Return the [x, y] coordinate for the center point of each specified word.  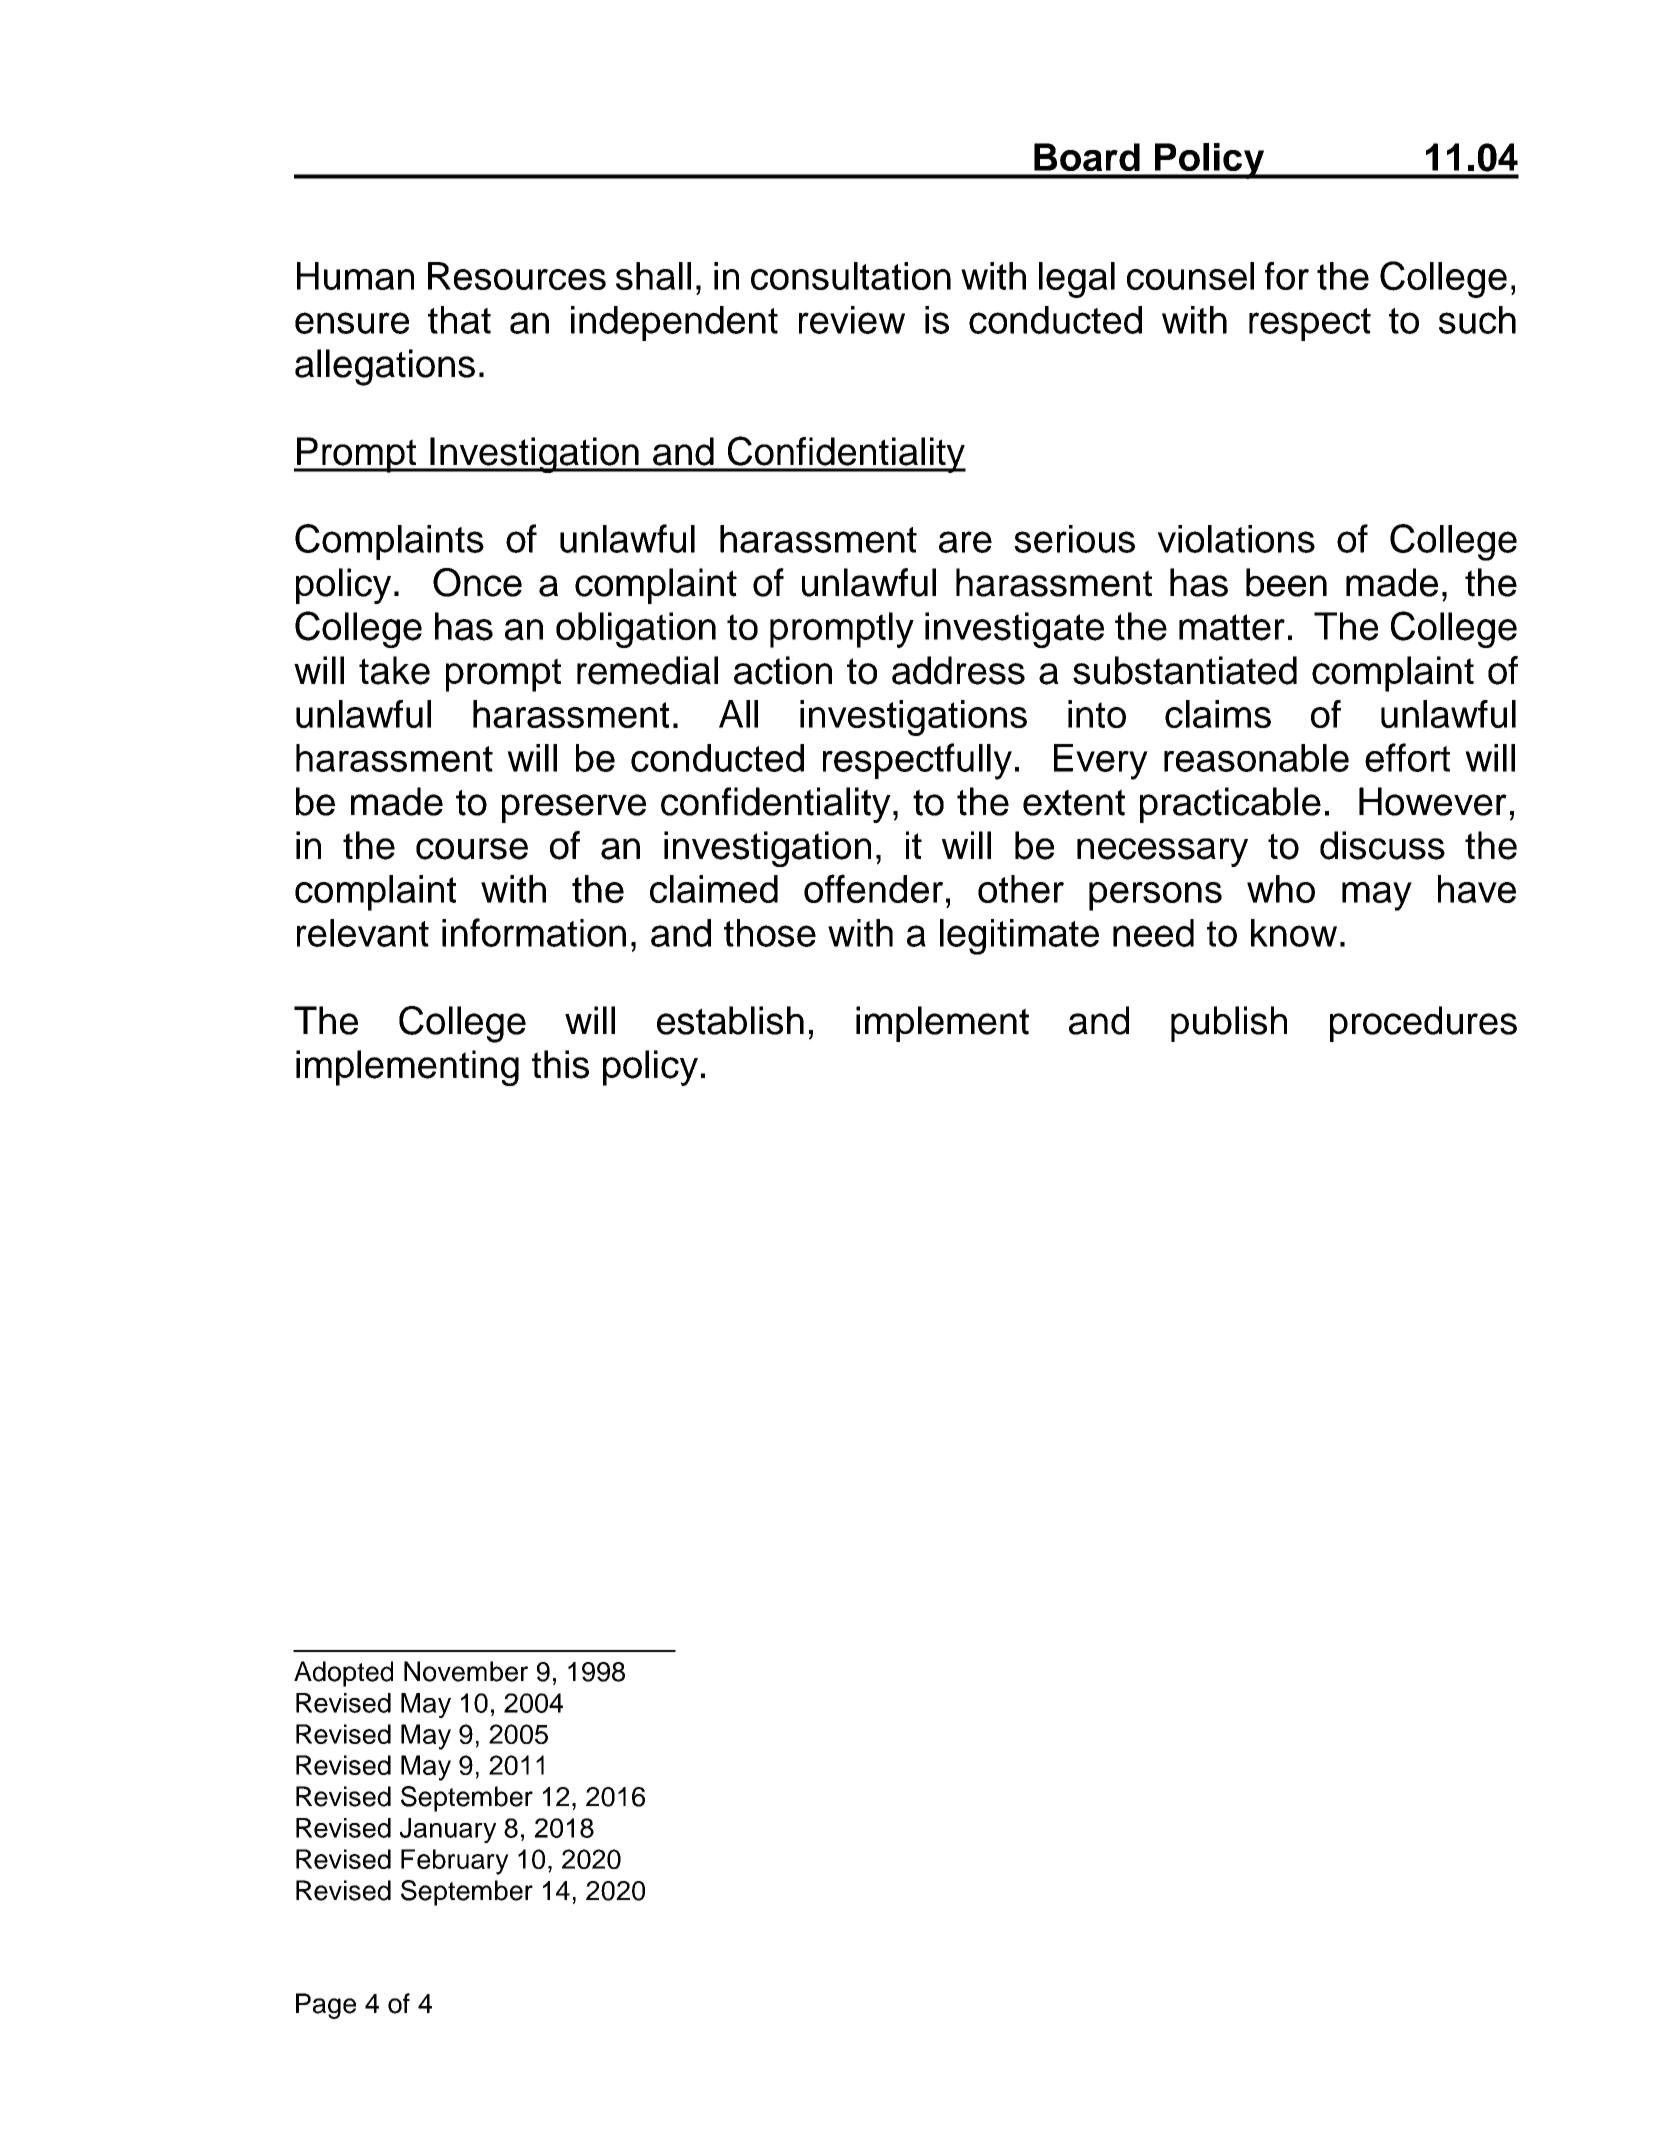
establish [730, 1020]
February [455, 1862]
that [459, 320]
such [1477, 320]
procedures [1423, 1024]
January [448, 1830]
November [466, 1671]
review [852, 320]
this [560, 1064]
